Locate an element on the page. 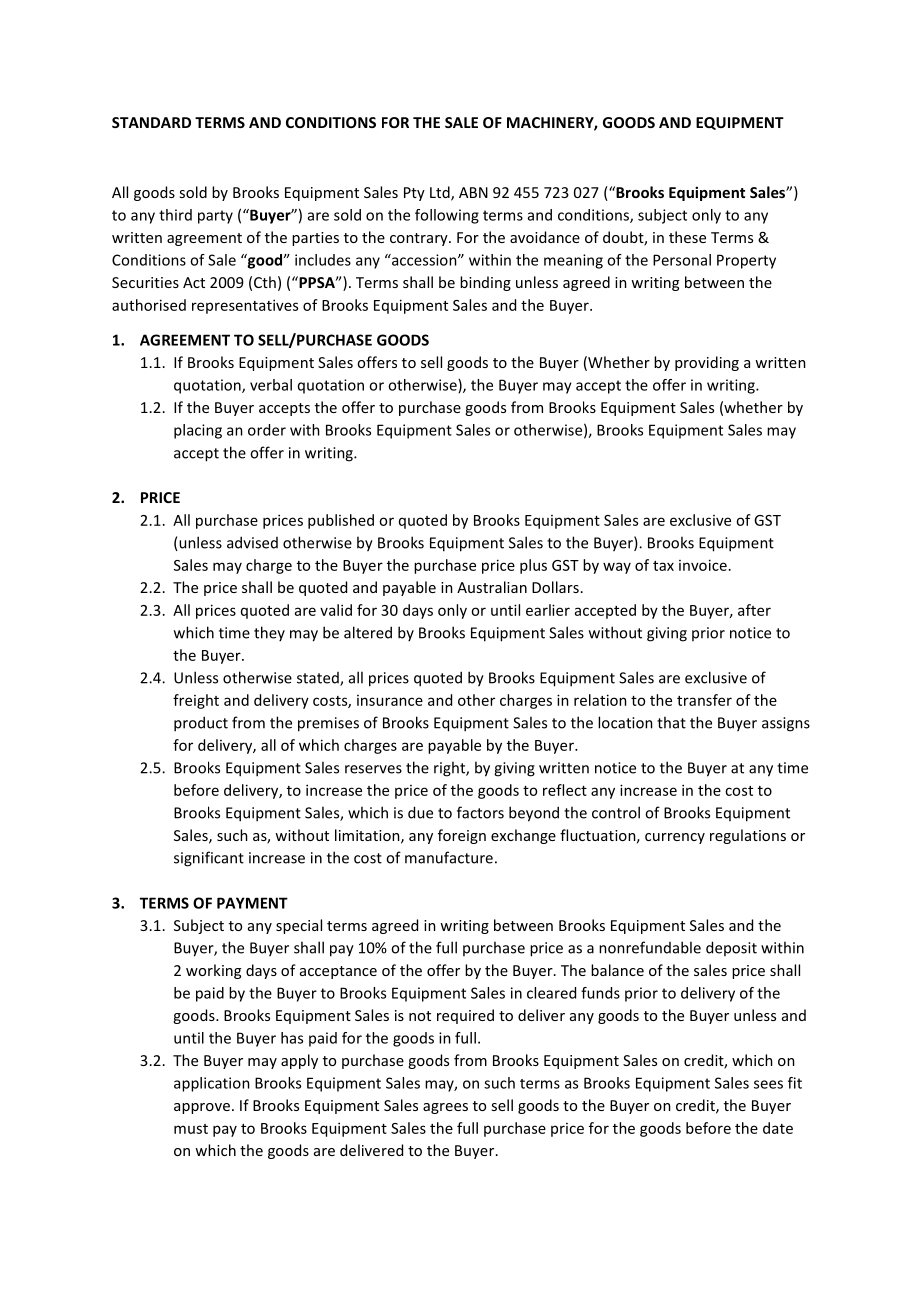 The image size is (924, 1308). ABN is located at coordinates (473, 192).
